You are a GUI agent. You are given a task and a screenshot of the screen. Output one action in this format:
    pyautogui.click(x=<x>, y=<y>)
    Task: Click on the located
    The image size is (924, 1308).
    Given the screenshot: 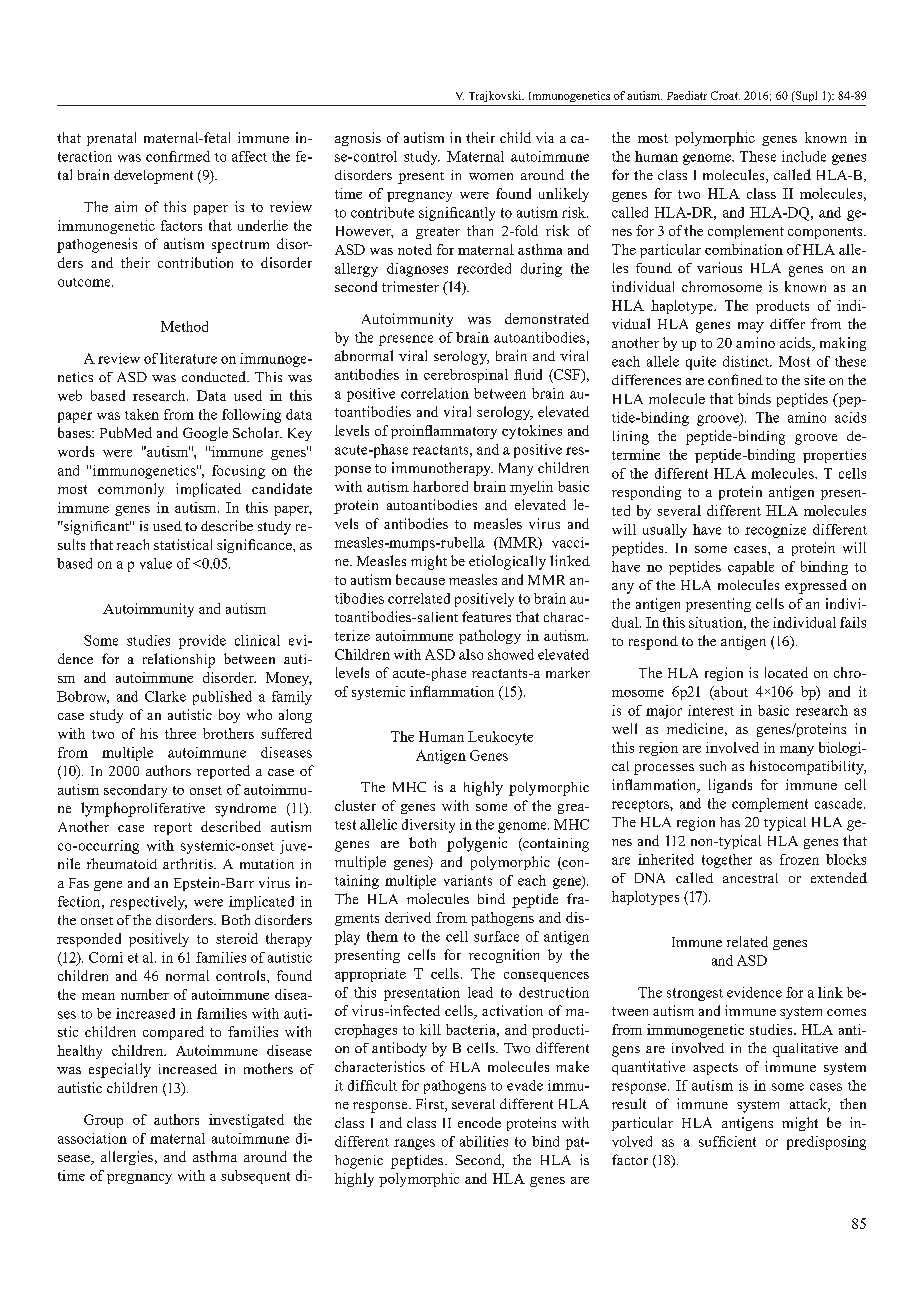 What is the action you would take?
    pyautogui.click(x=786, y=672)
